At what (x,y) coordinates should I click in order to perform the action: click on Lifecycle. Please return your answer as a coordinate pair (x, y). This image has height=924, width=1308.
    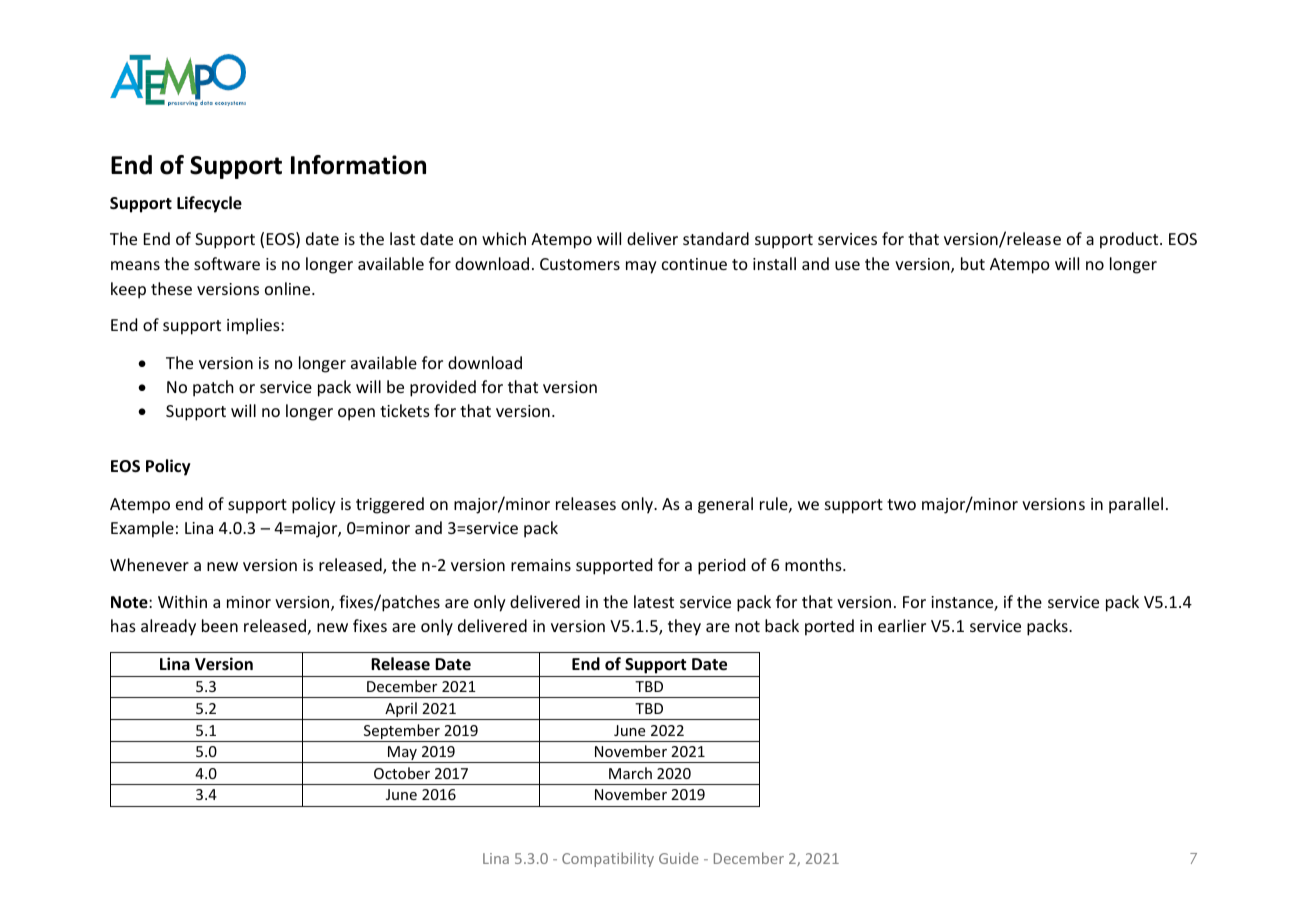
    Looking at the image, I should click on (209, 204).
